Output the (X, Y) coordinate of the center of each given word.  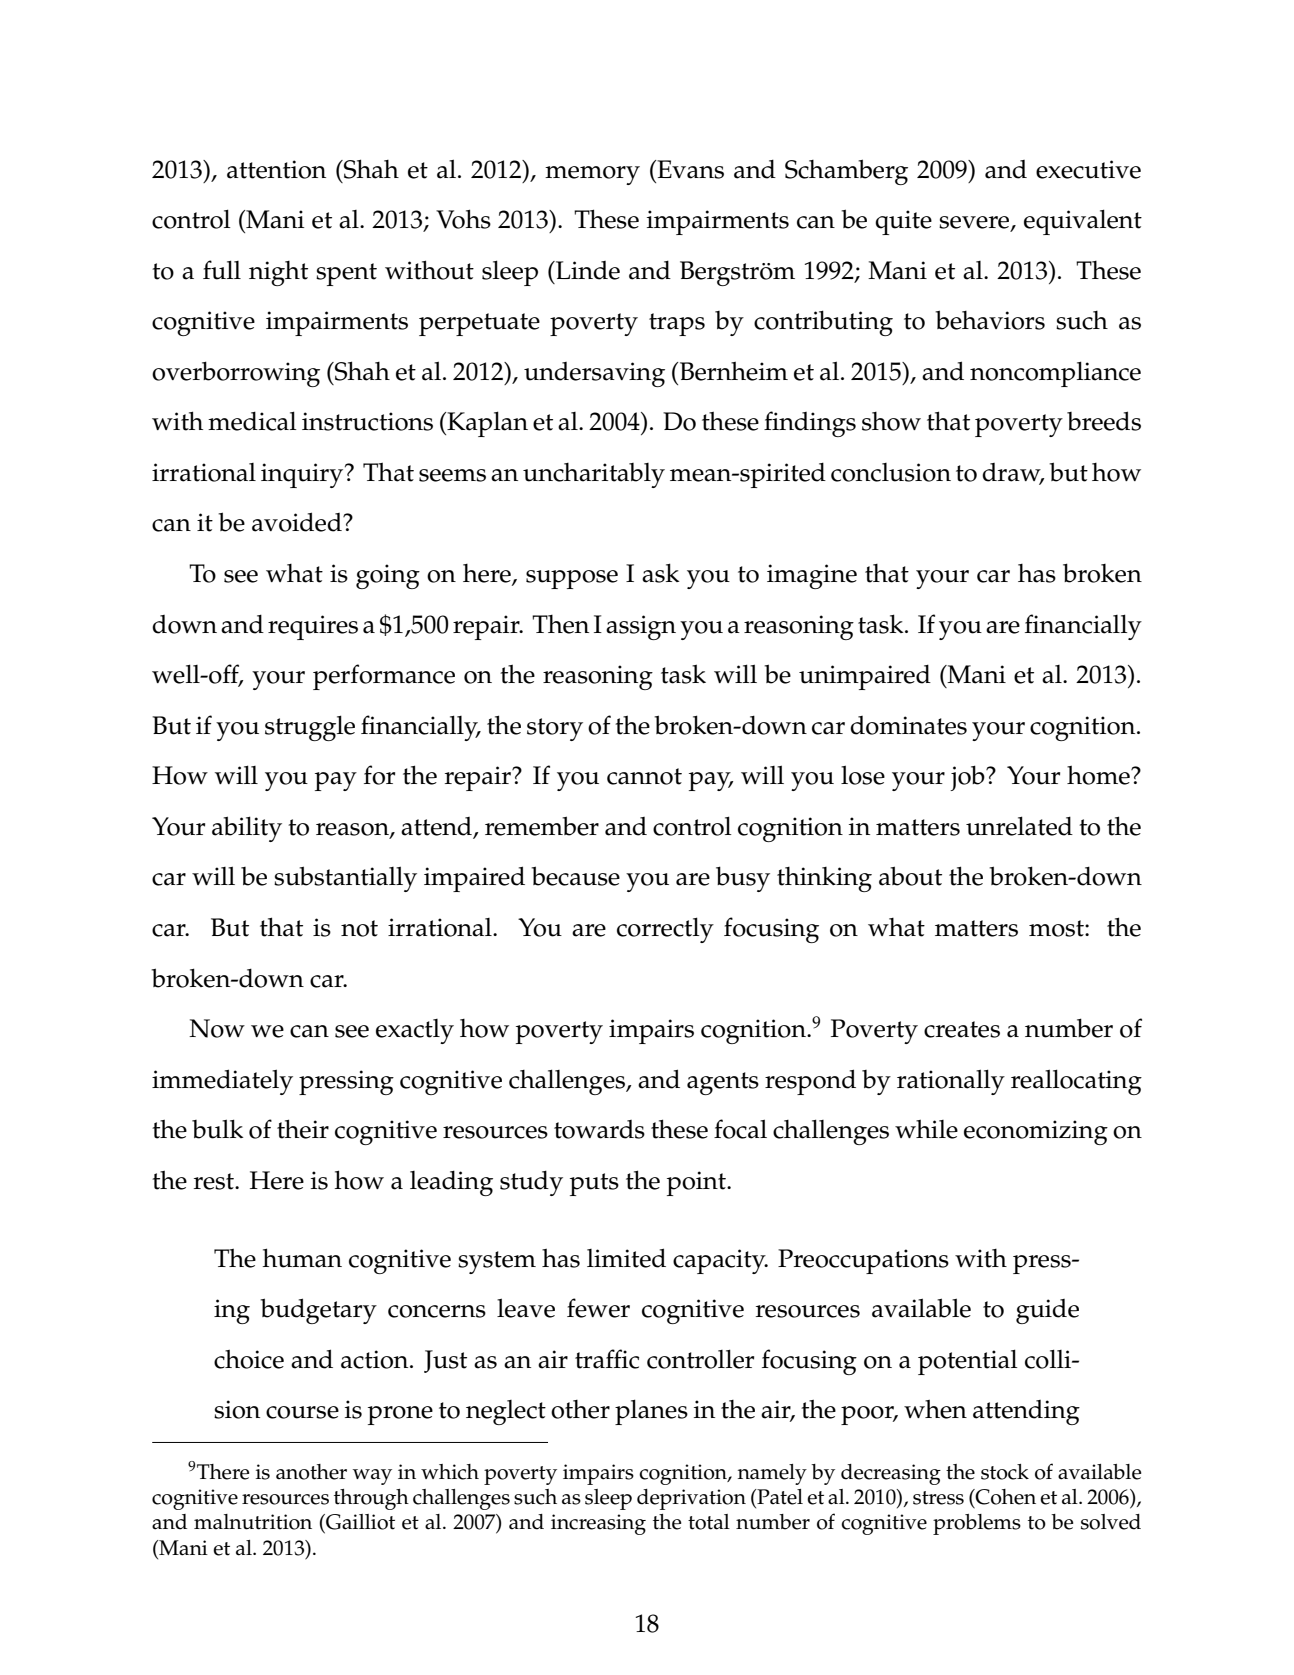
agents (723, 1083)
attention (276, 169)
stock (1005, 1472)
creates (962, 1029)
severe (975, 223)
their (303, 1129)
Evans (689, 169)
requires (313, 627)
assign (641, 627)
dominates (908, 725)
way (372, 1477)
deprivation (691, 1499)
